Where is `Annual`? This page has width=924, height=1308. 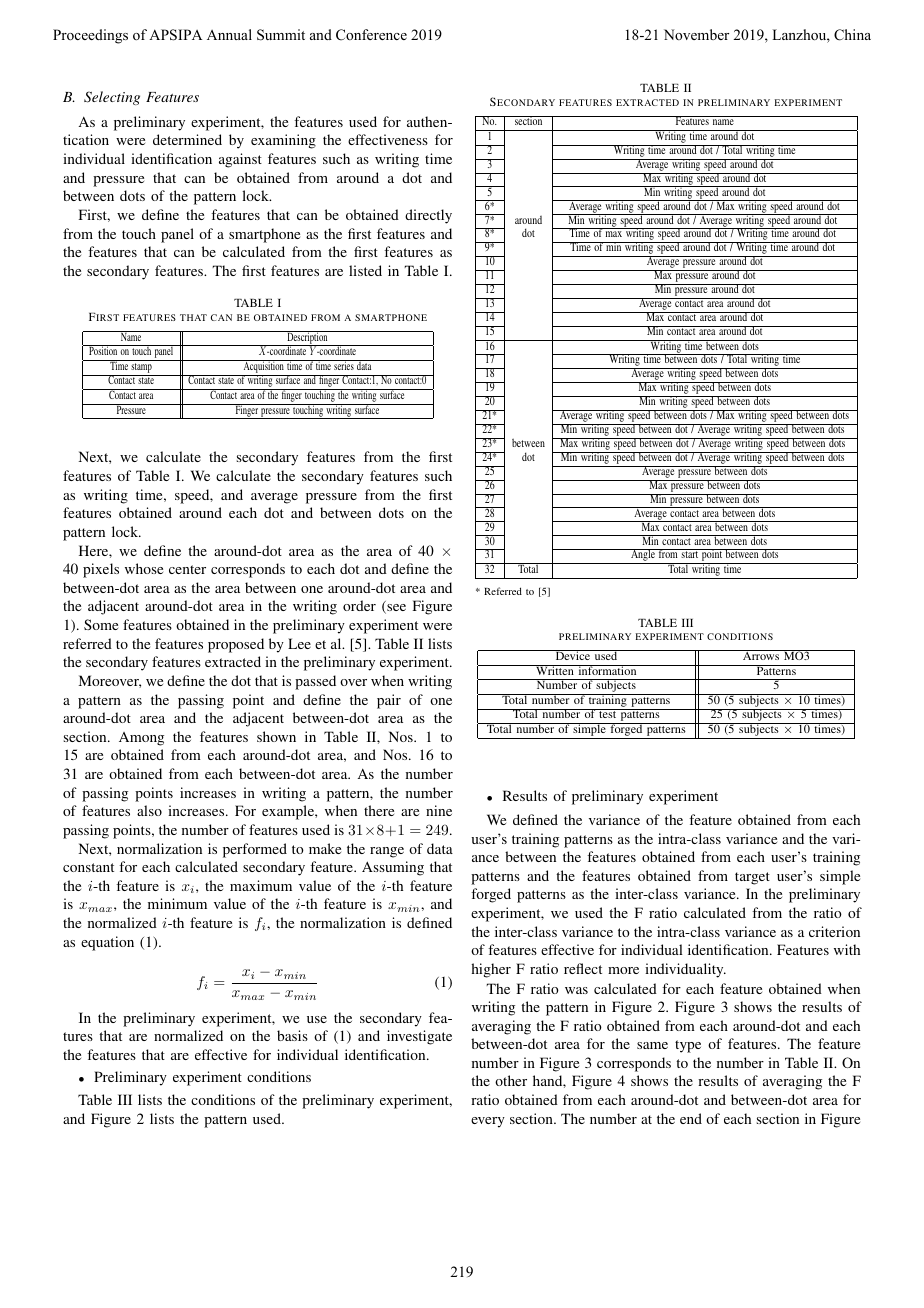
Annual is located at coordinates (229, 34).
